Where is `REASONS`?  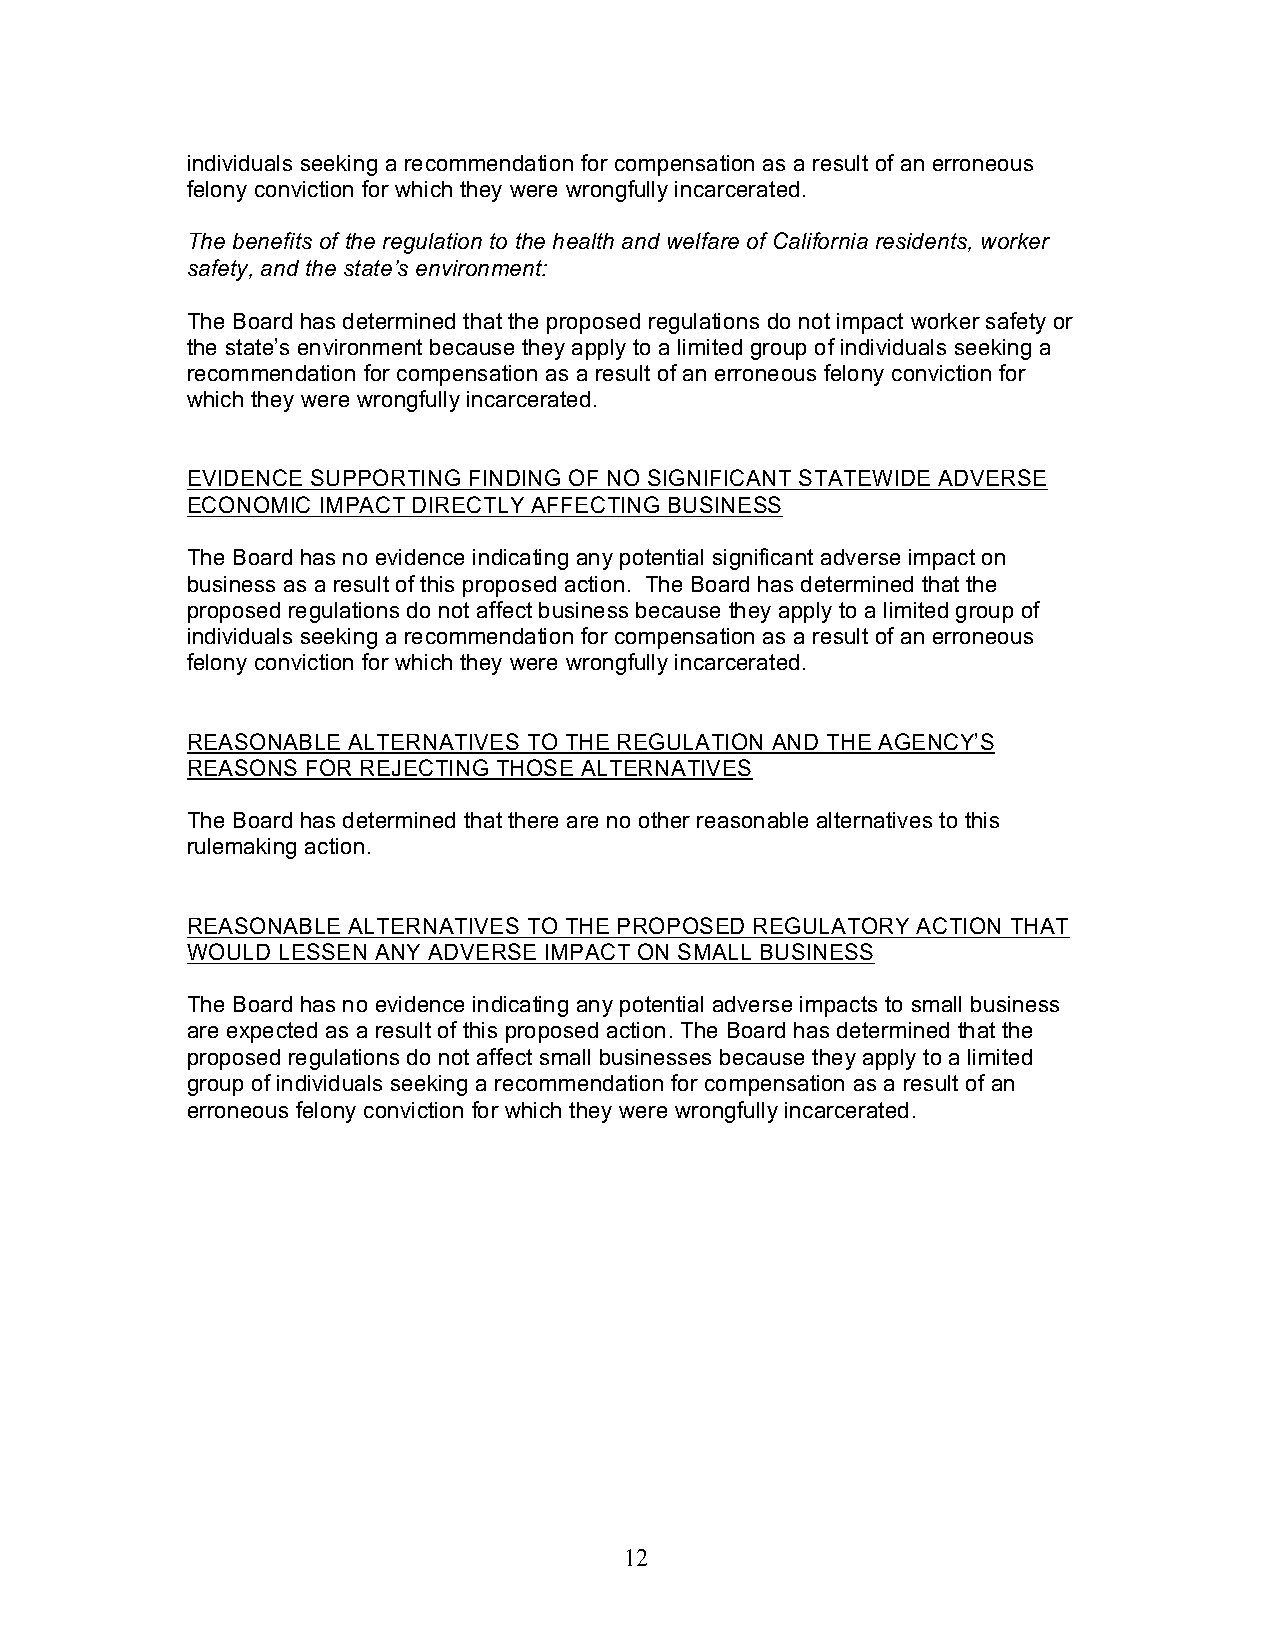 REASONS is located at coordinates (243, 769).
